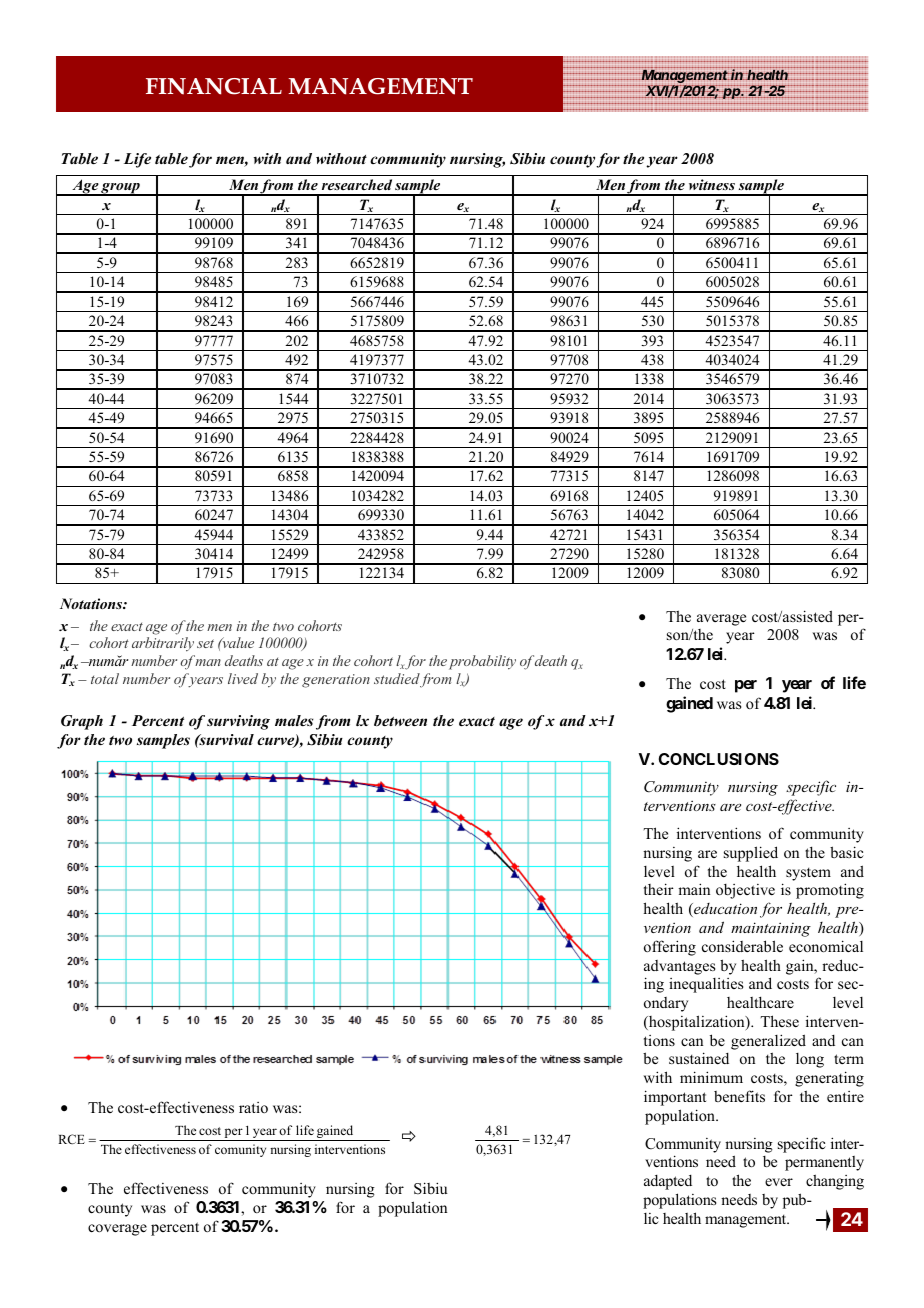 The image size is (924, 1308). I want to click on studied, so click(397, 678).
